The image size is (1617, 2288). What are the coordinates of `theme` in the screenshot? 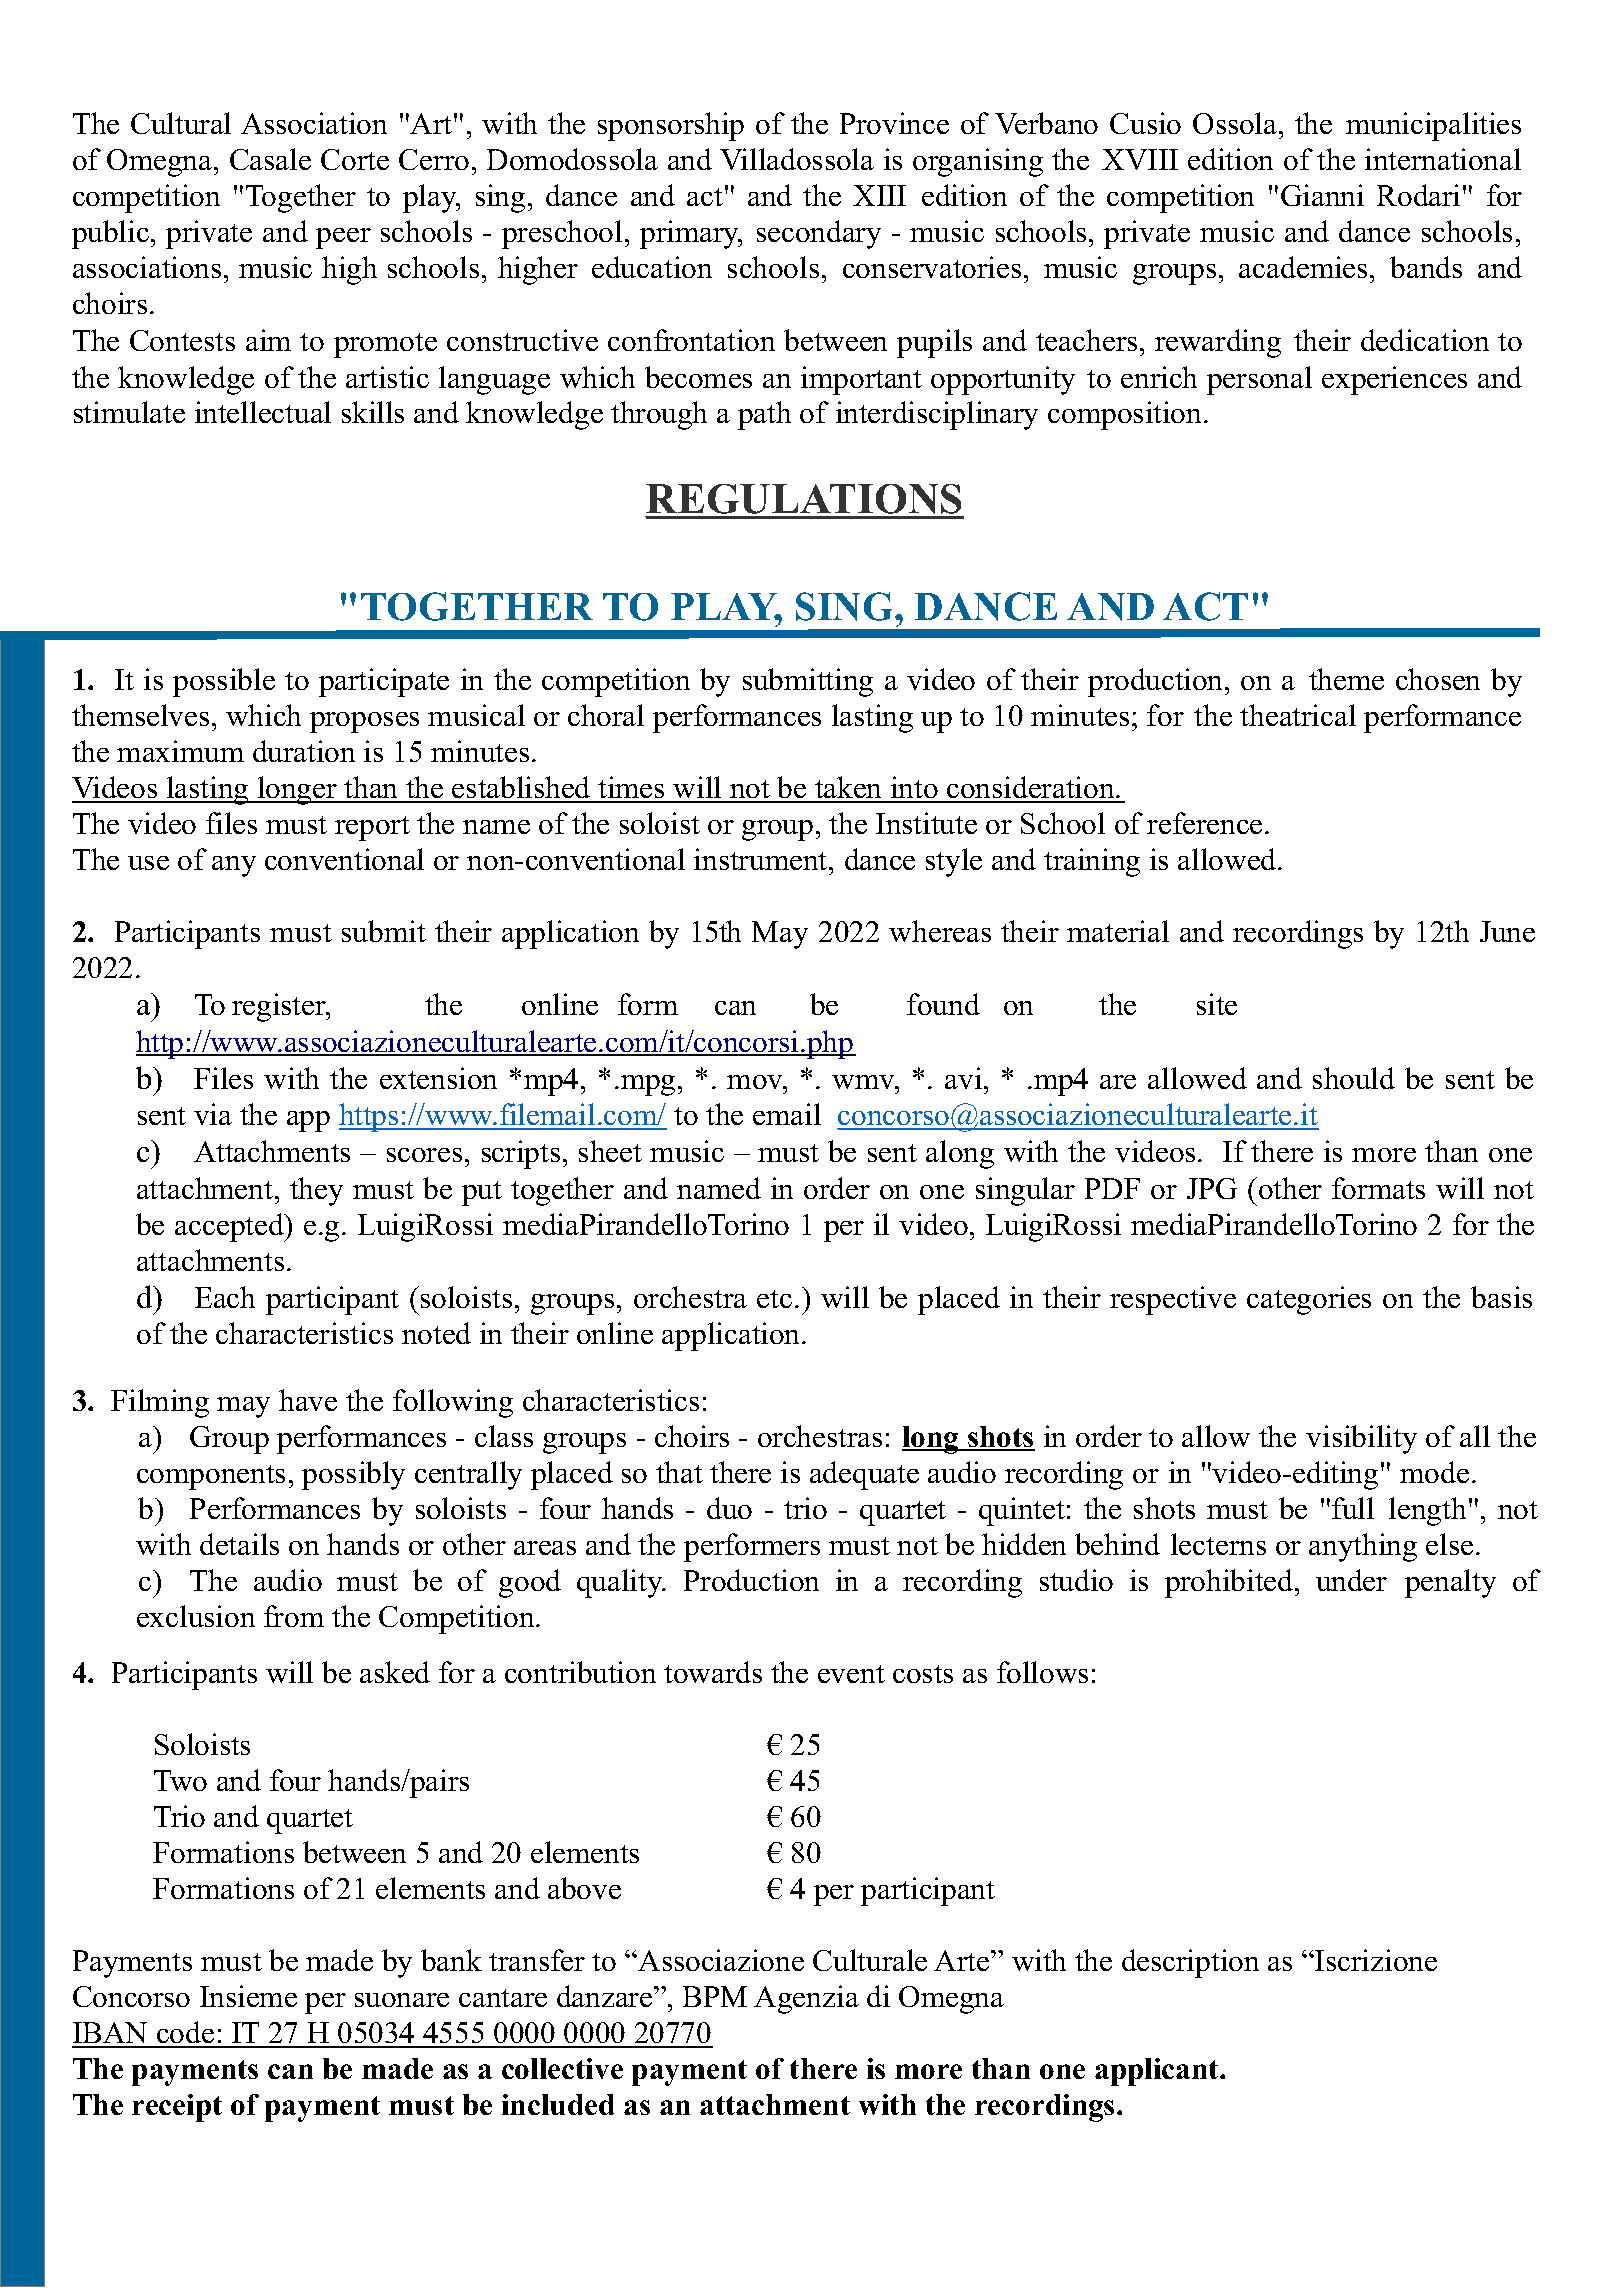 It's located at (1346, 679).
